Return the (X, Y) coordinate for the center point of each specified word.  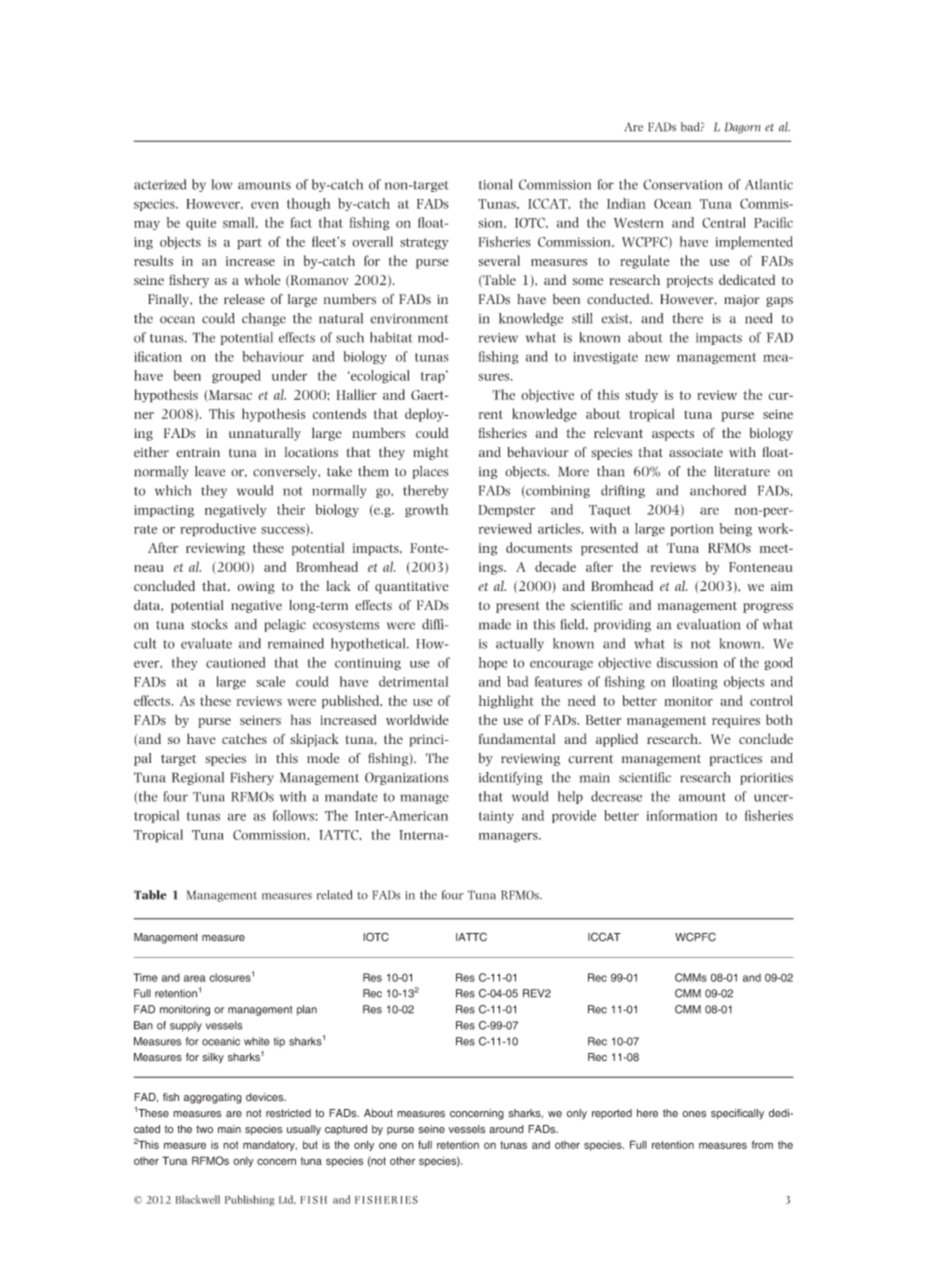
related (334, 895)
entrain (198, 453)
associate (696, 453)
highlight (506, 702)
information (682, 815)
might (431, 453)
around (506, 1129)
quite (201, 224)
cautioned (236, 662)
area (195, 978)
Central (724, 222)
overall (372, 241)
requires (736, 721)
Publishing (249, 1200)
